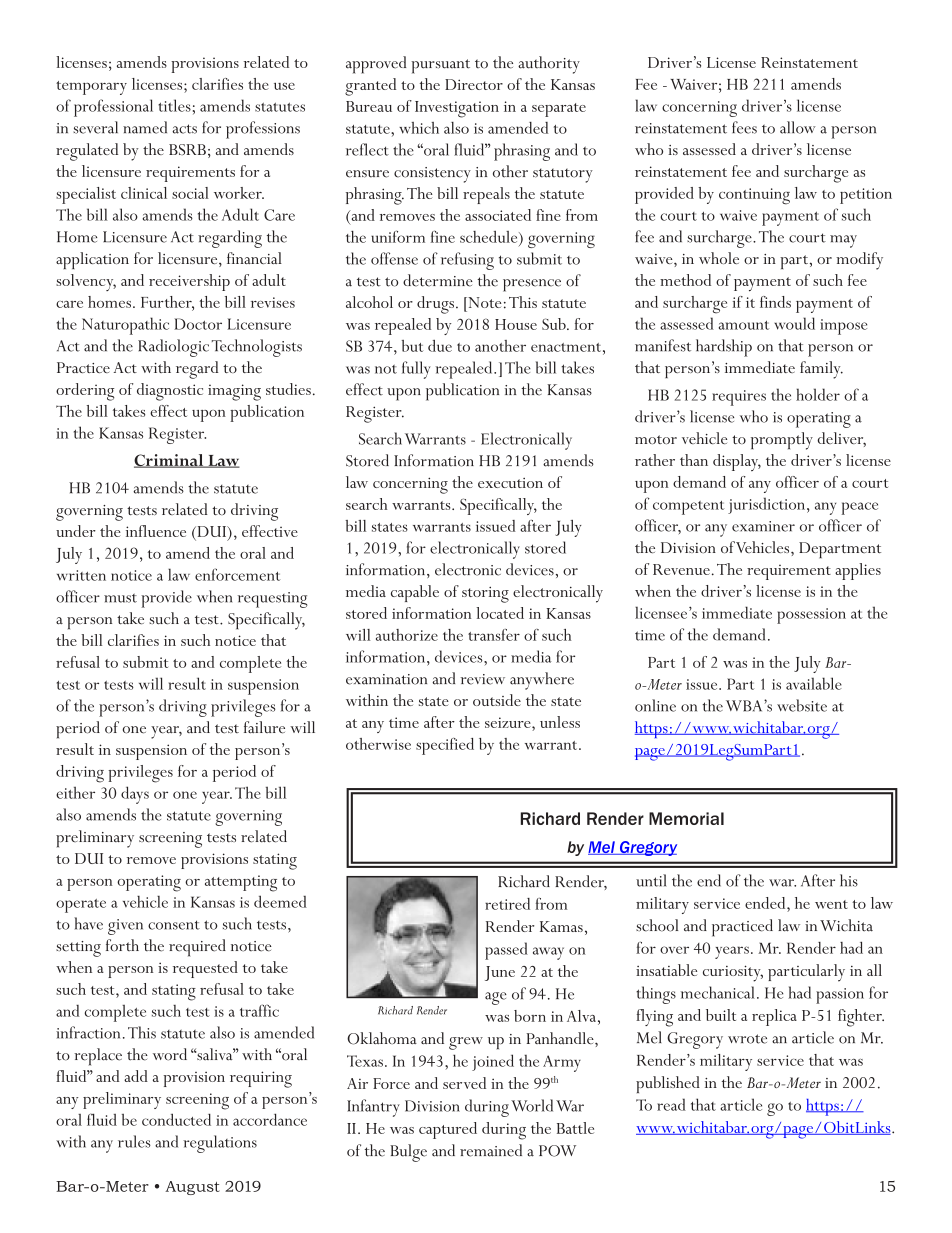 This screenshot has height=1233, width=952. What do you see at coordinates (120, 598) in the screenshot?
I see `must` at bounding box center [120, 598].
